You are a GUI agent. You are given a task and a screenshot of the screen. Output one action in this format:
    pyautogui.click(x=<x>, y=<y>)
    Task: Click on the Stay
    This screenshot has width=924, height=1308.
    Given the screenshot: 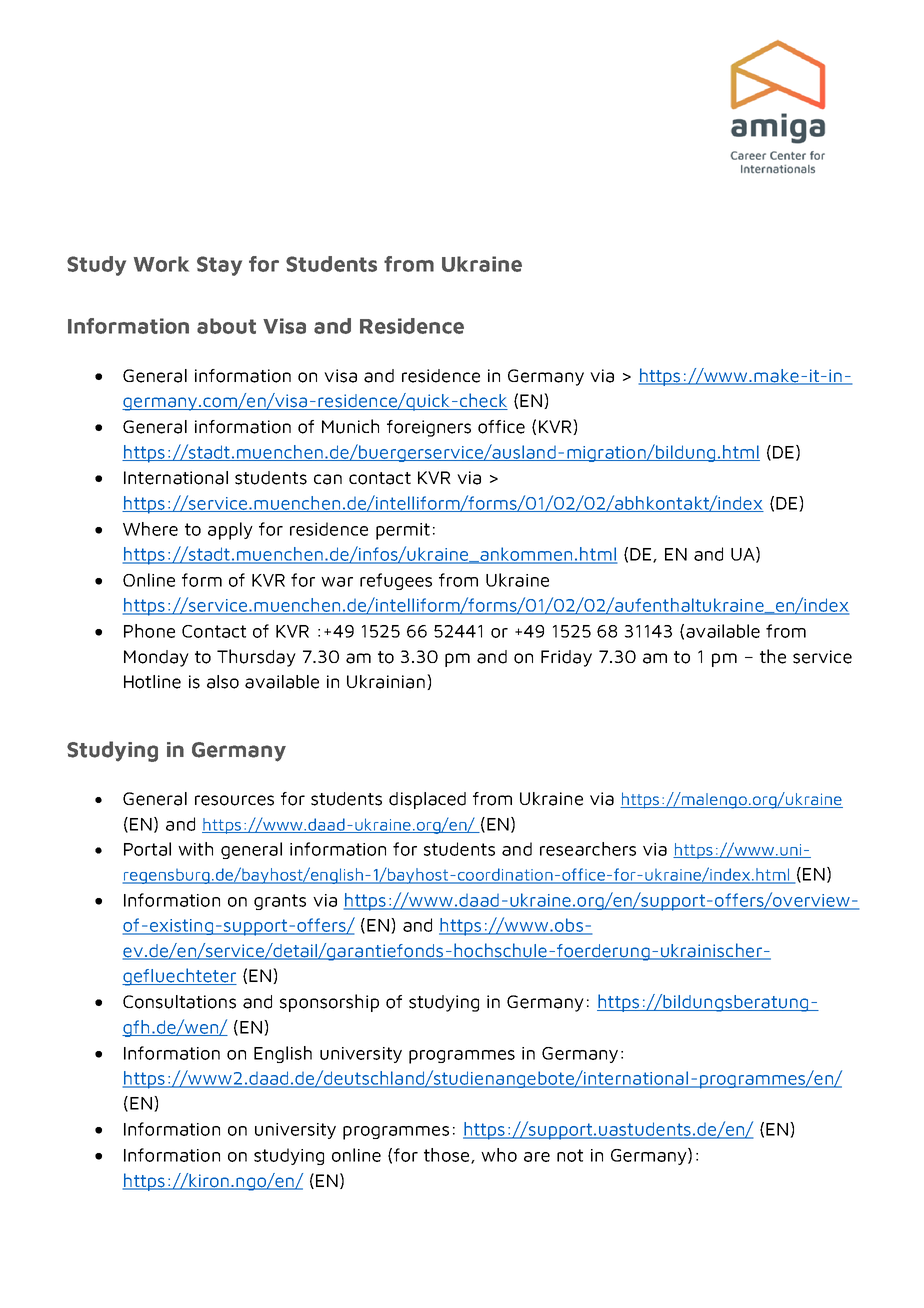 What is the action you would take?
    pyautogui.click(x=219, y=266)
